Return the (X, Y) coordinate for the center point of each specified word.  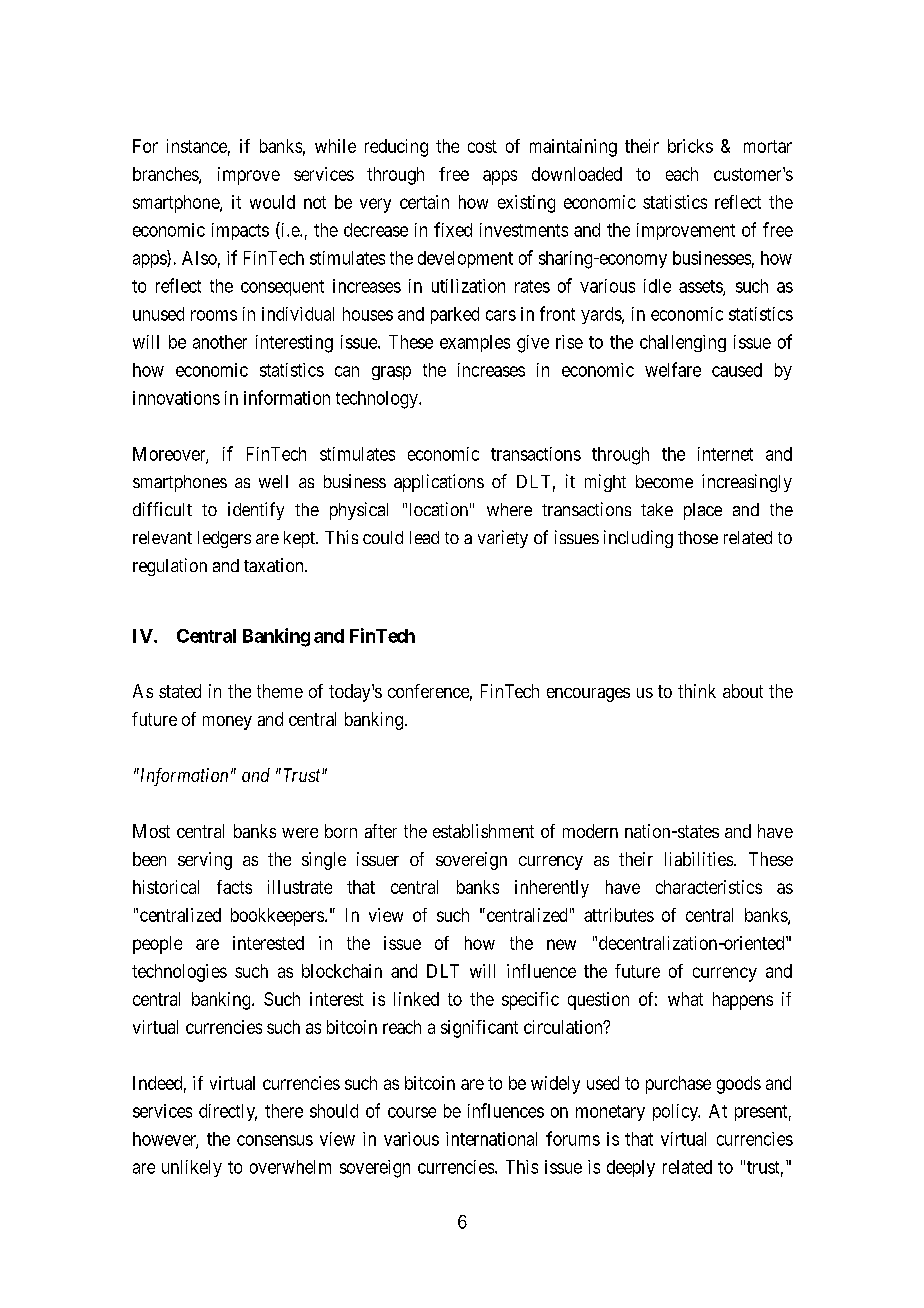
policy (676, 1112)
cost (482, 146)
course (412, 1112)
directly (228, 1112)
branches (166, 175)
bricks (690, 146)
